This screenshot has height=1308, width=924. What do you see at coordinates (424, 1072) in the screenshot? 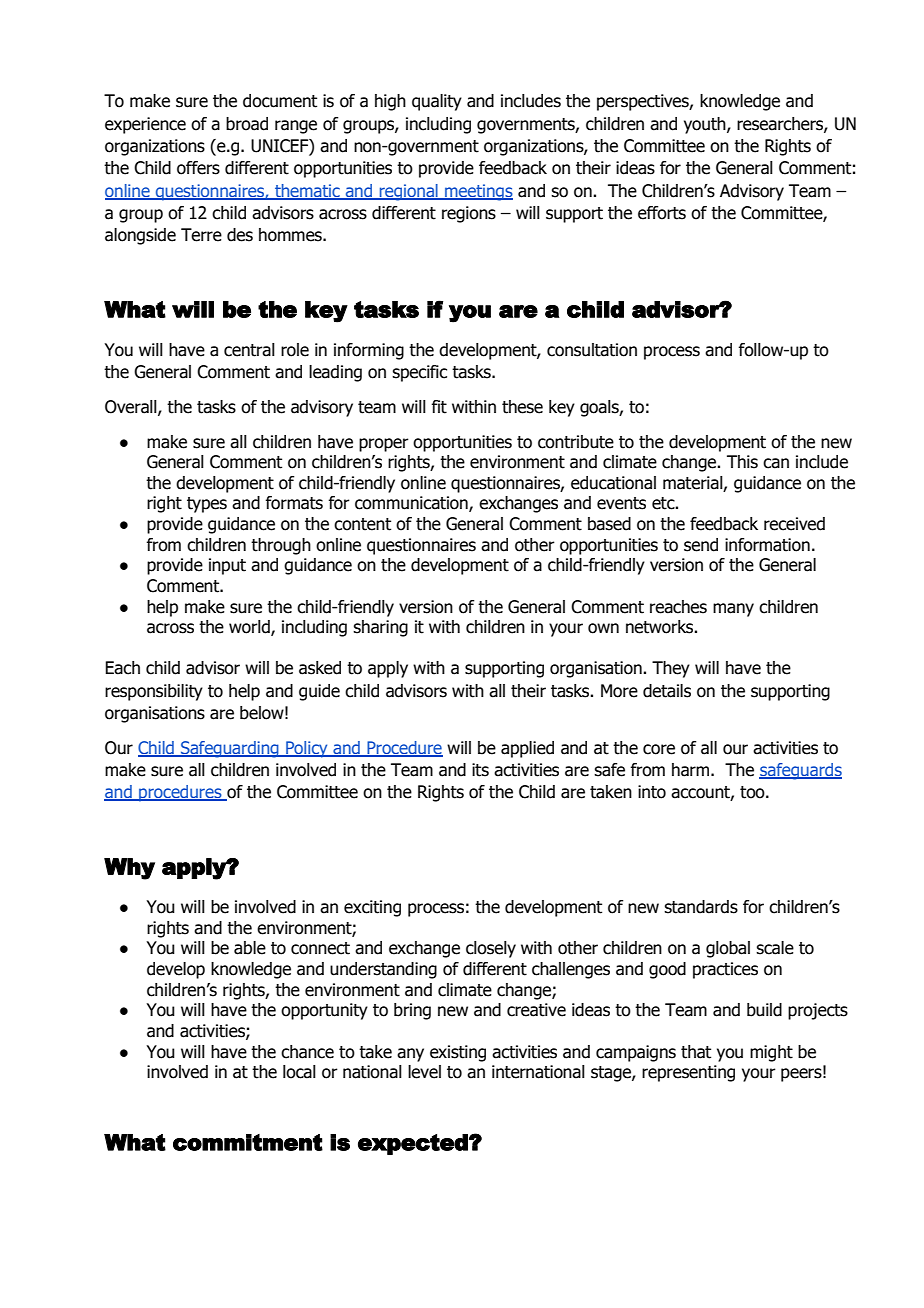
I see `level` at bounding box center [424, 1072].
